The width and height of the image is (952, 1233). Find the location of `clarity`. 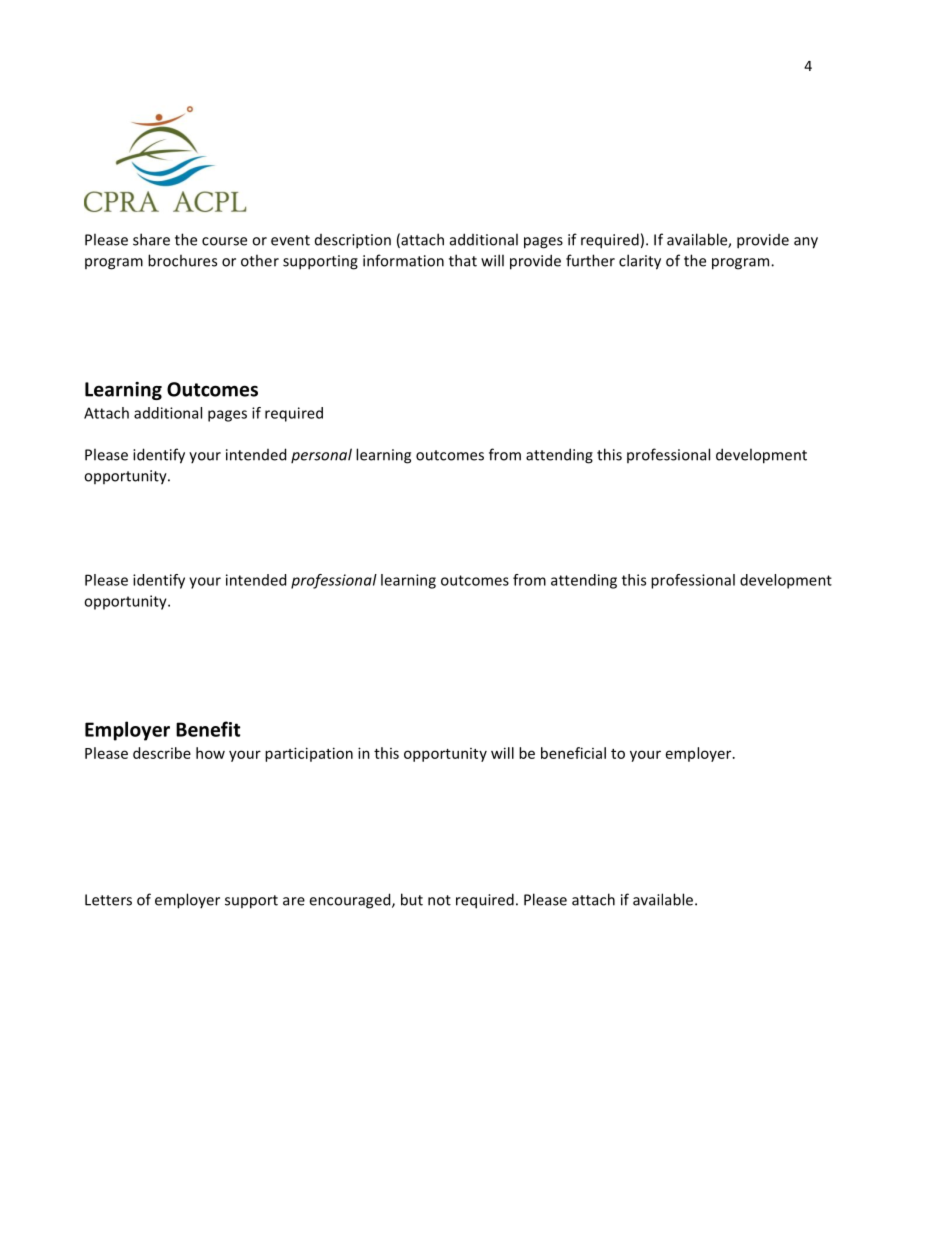

clarity is located at coordinates (640, 262).
